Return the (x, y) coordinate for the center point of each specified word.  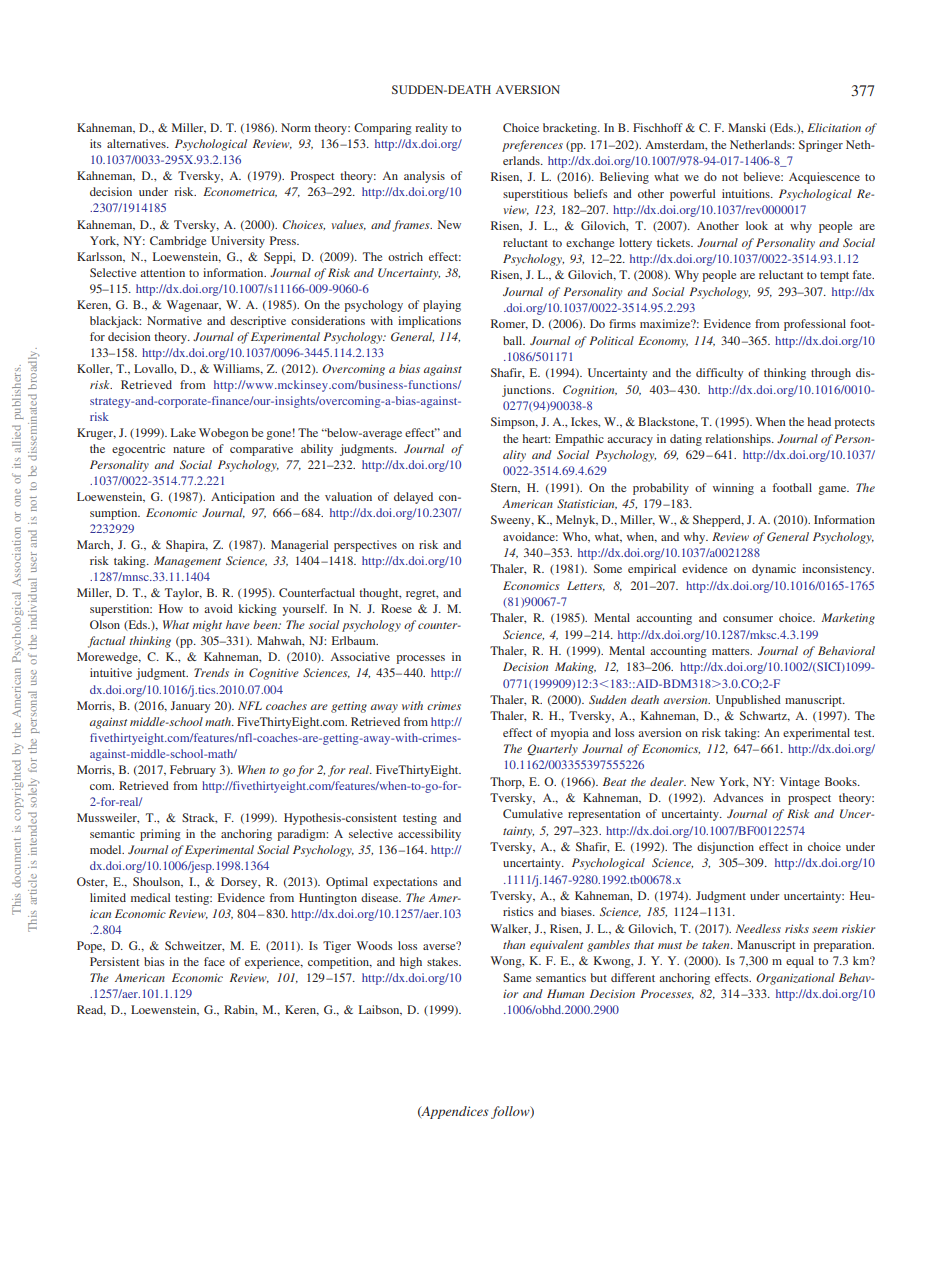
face (214, 961)
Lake (183, 432)
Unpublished (748, 701)
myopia (570, 734)
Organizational (795, 979)
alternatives (137, 143)
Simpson (514, 423)
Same (517, 977)
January (190, 707)
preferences (532, 146)
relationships (739, 440)
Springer (821, 146)
